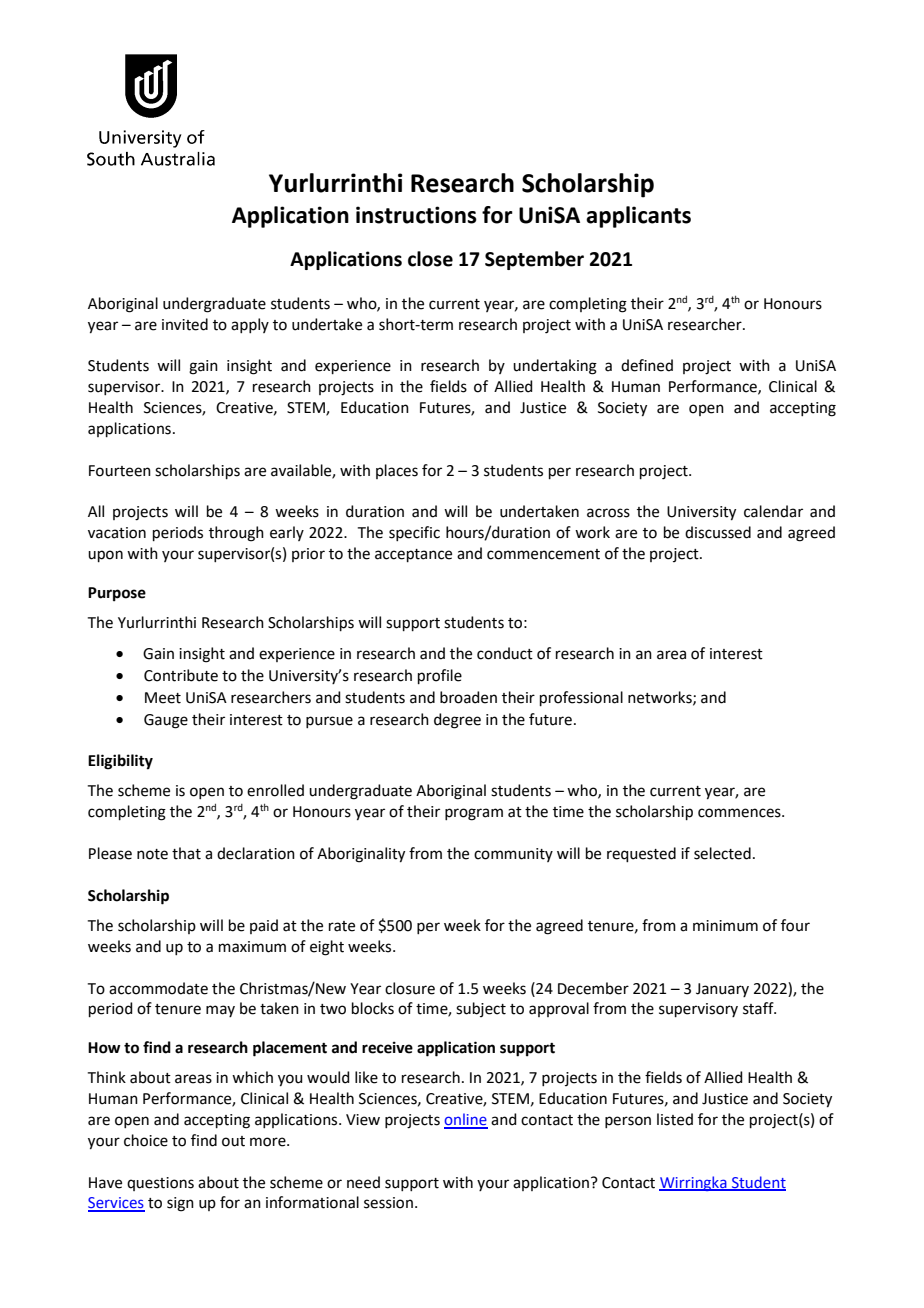 The image size is (924, 1308). What do you see at coordinates (641, 854) in the screenshot?
I see `requested` at bounding box center [641, 854].
